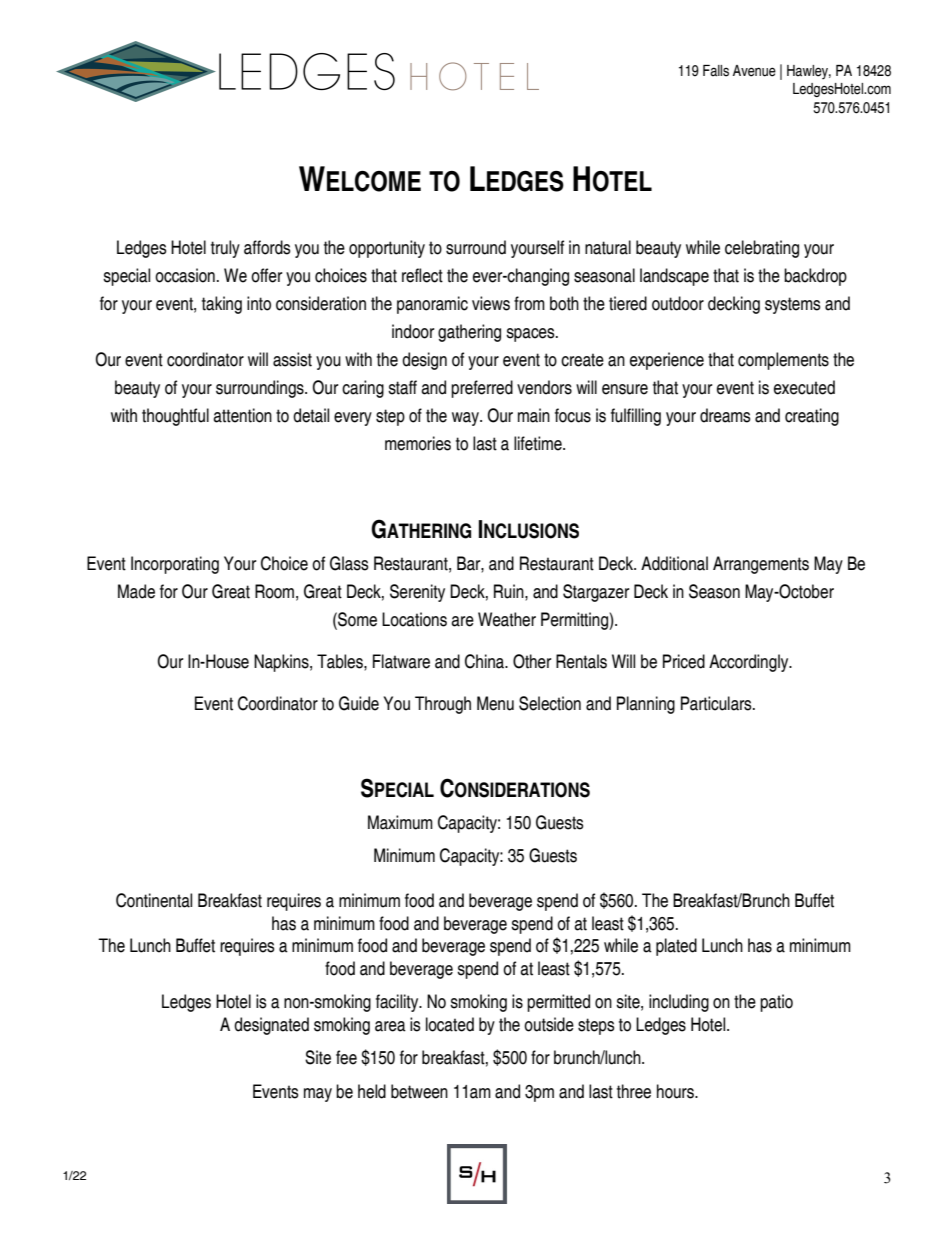 This screenshot has height=1233, width=952. What do you see at coordinates (466, 419) in the screenshot?
I see `way` at bounding box center [466, 419].
